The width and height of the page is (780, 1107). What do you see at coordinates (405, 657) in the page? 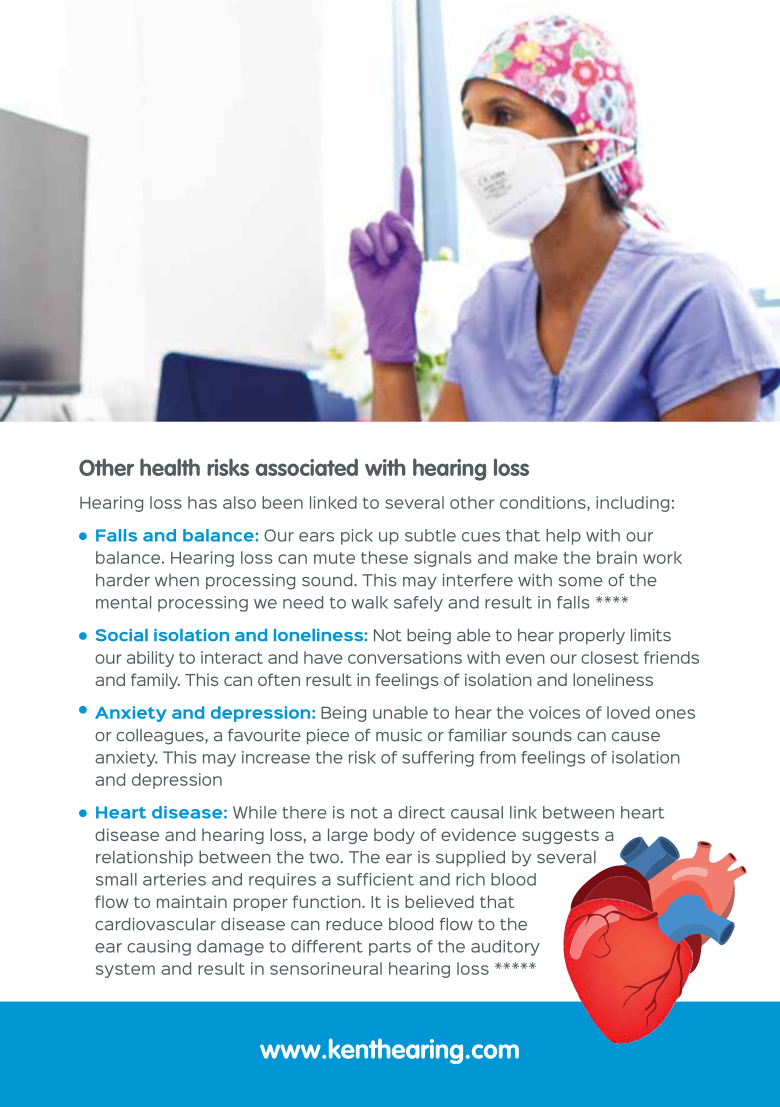
I see `conversations` at bounding box center [405, 657].
